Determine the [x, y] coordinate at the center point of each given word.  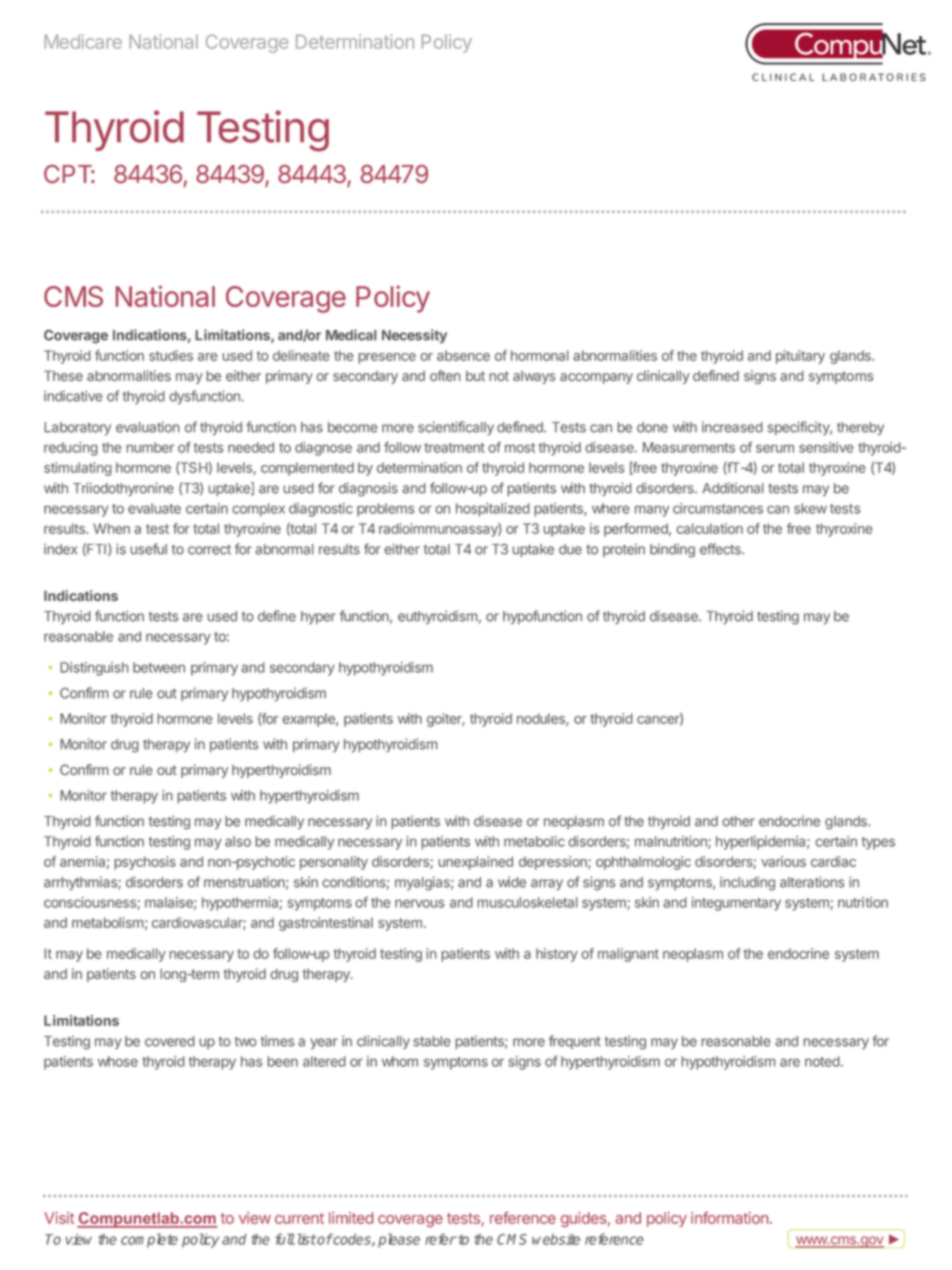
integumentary [736, 904]
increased [732, 427]
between [159, 667]
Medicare [83, 41]
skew [810, 508]
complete [149, 1240]
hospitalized [493, 510]
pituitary [800, 357]
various [783, 861]
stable [432, 1041]
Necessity [414, 336]
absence [463, 355]
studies [171, 355]
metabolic [534, 841]
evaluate [154, 508]
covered [170, 1041]
